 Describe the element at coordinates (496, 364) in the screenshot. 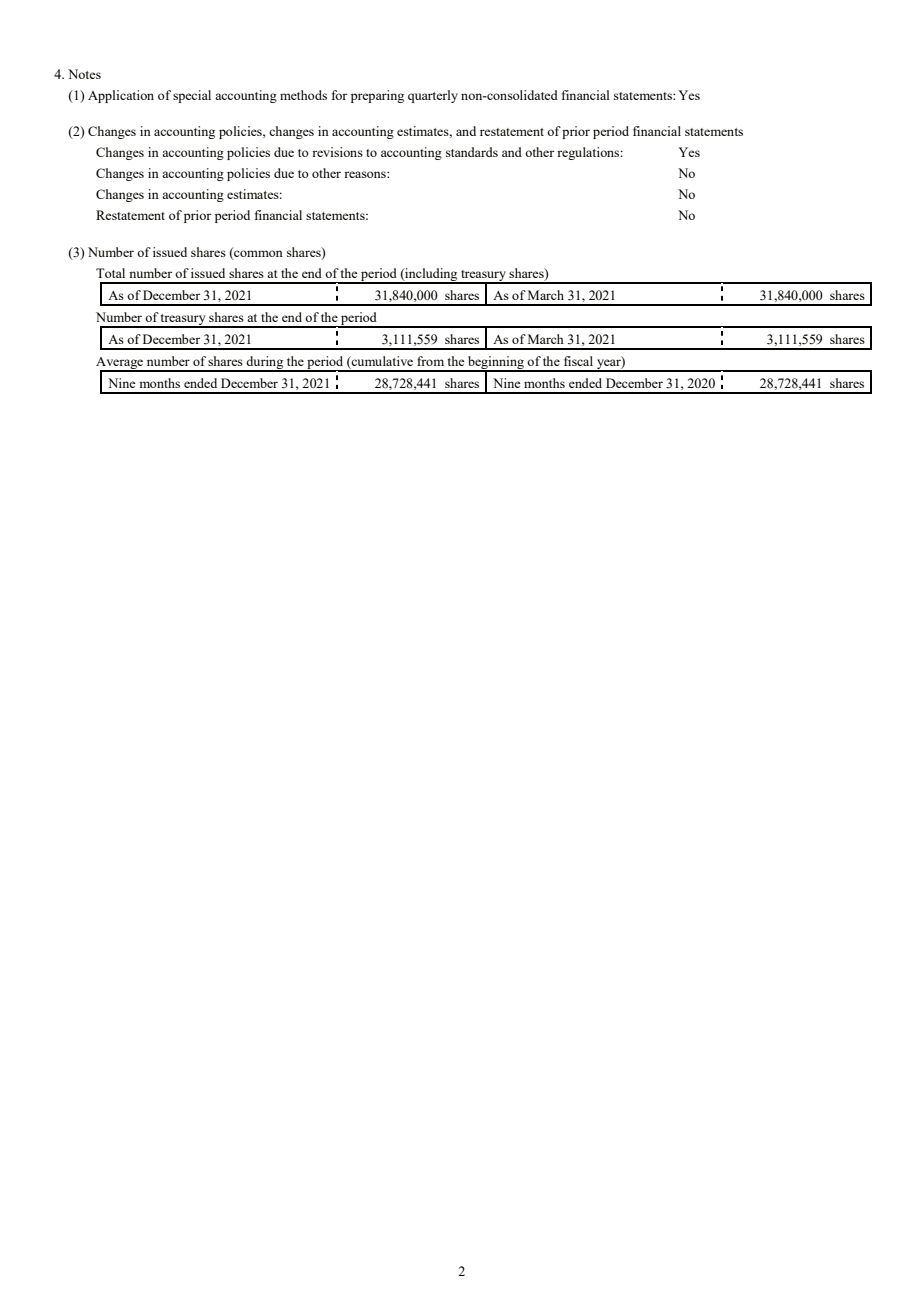

I see `beginning` at that location.
